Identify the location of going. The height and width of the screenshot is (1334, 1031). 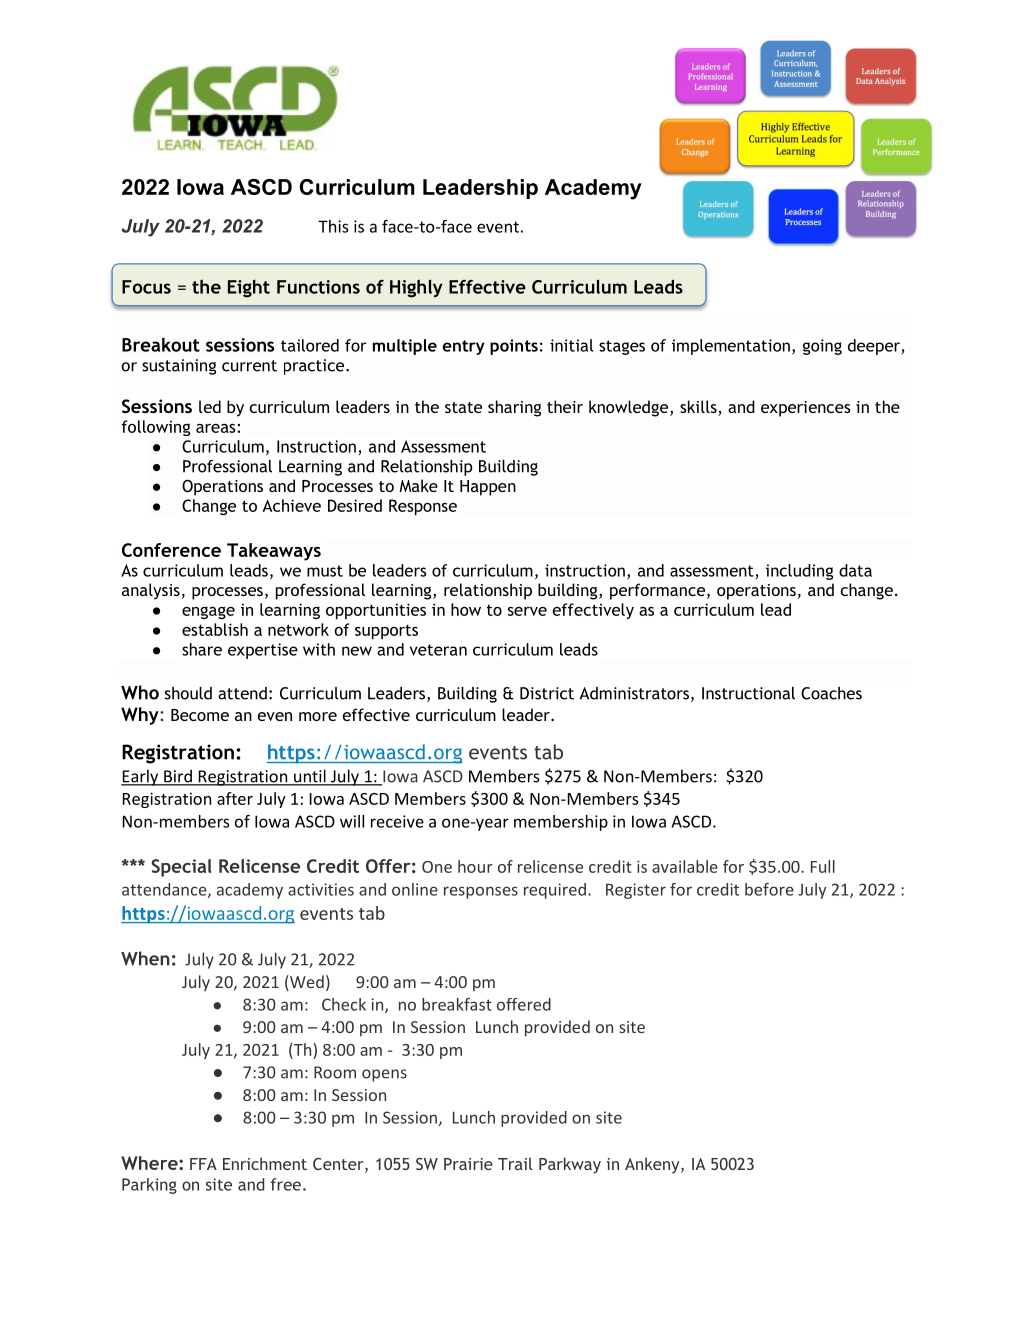
(822, 347).
